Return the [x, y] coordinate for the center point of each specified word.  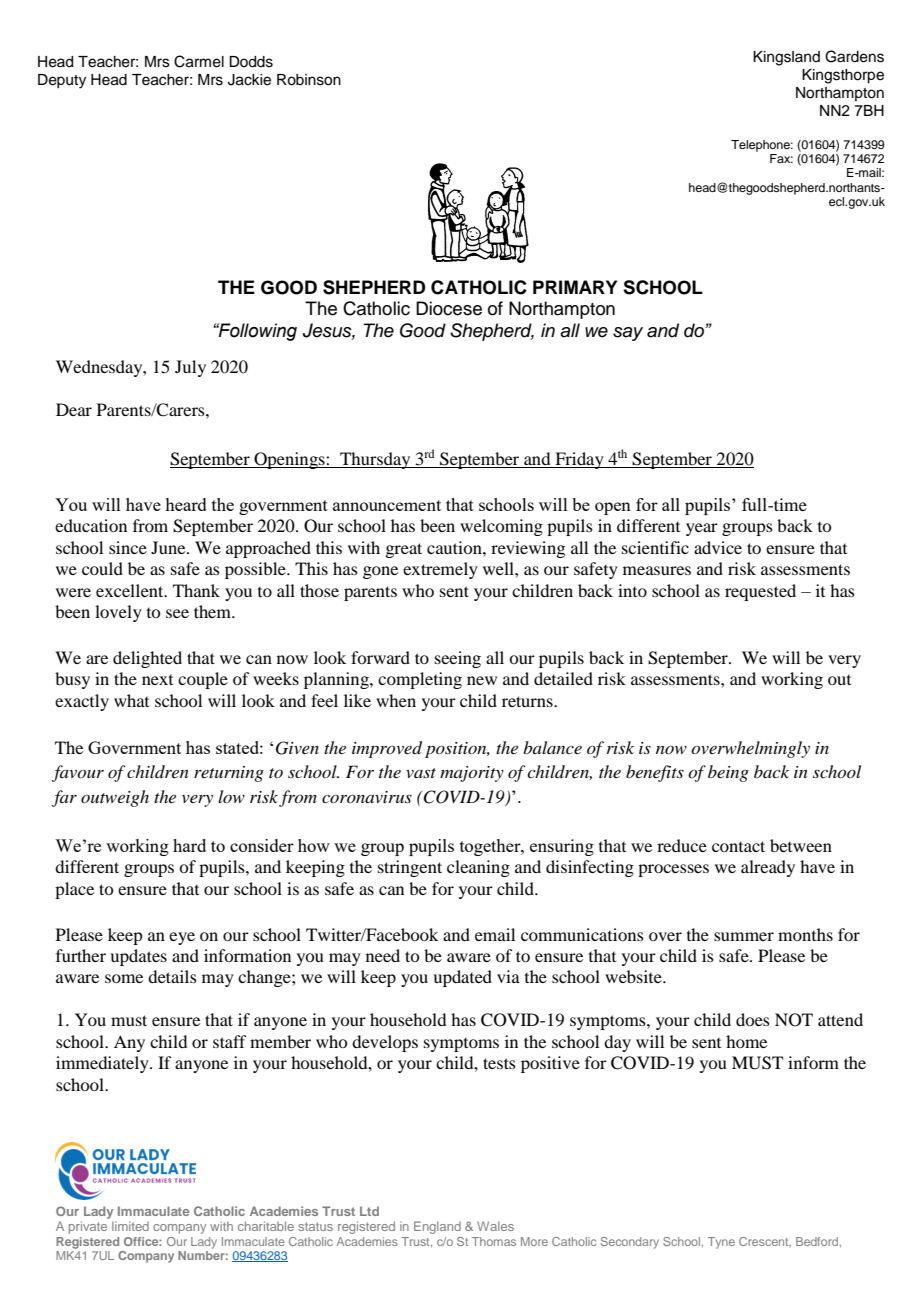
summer [744, 936]
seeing [458, 659]
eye [182, 938]
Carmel [199, 61]
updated [462, 978]
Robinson [309, 80]
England [437, 1227]
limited [130, 1226]
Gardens [854, 56]
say [628, 334]
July [190, 368]
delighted [147, 659]
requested [760, 592]
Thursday [375, 460]
